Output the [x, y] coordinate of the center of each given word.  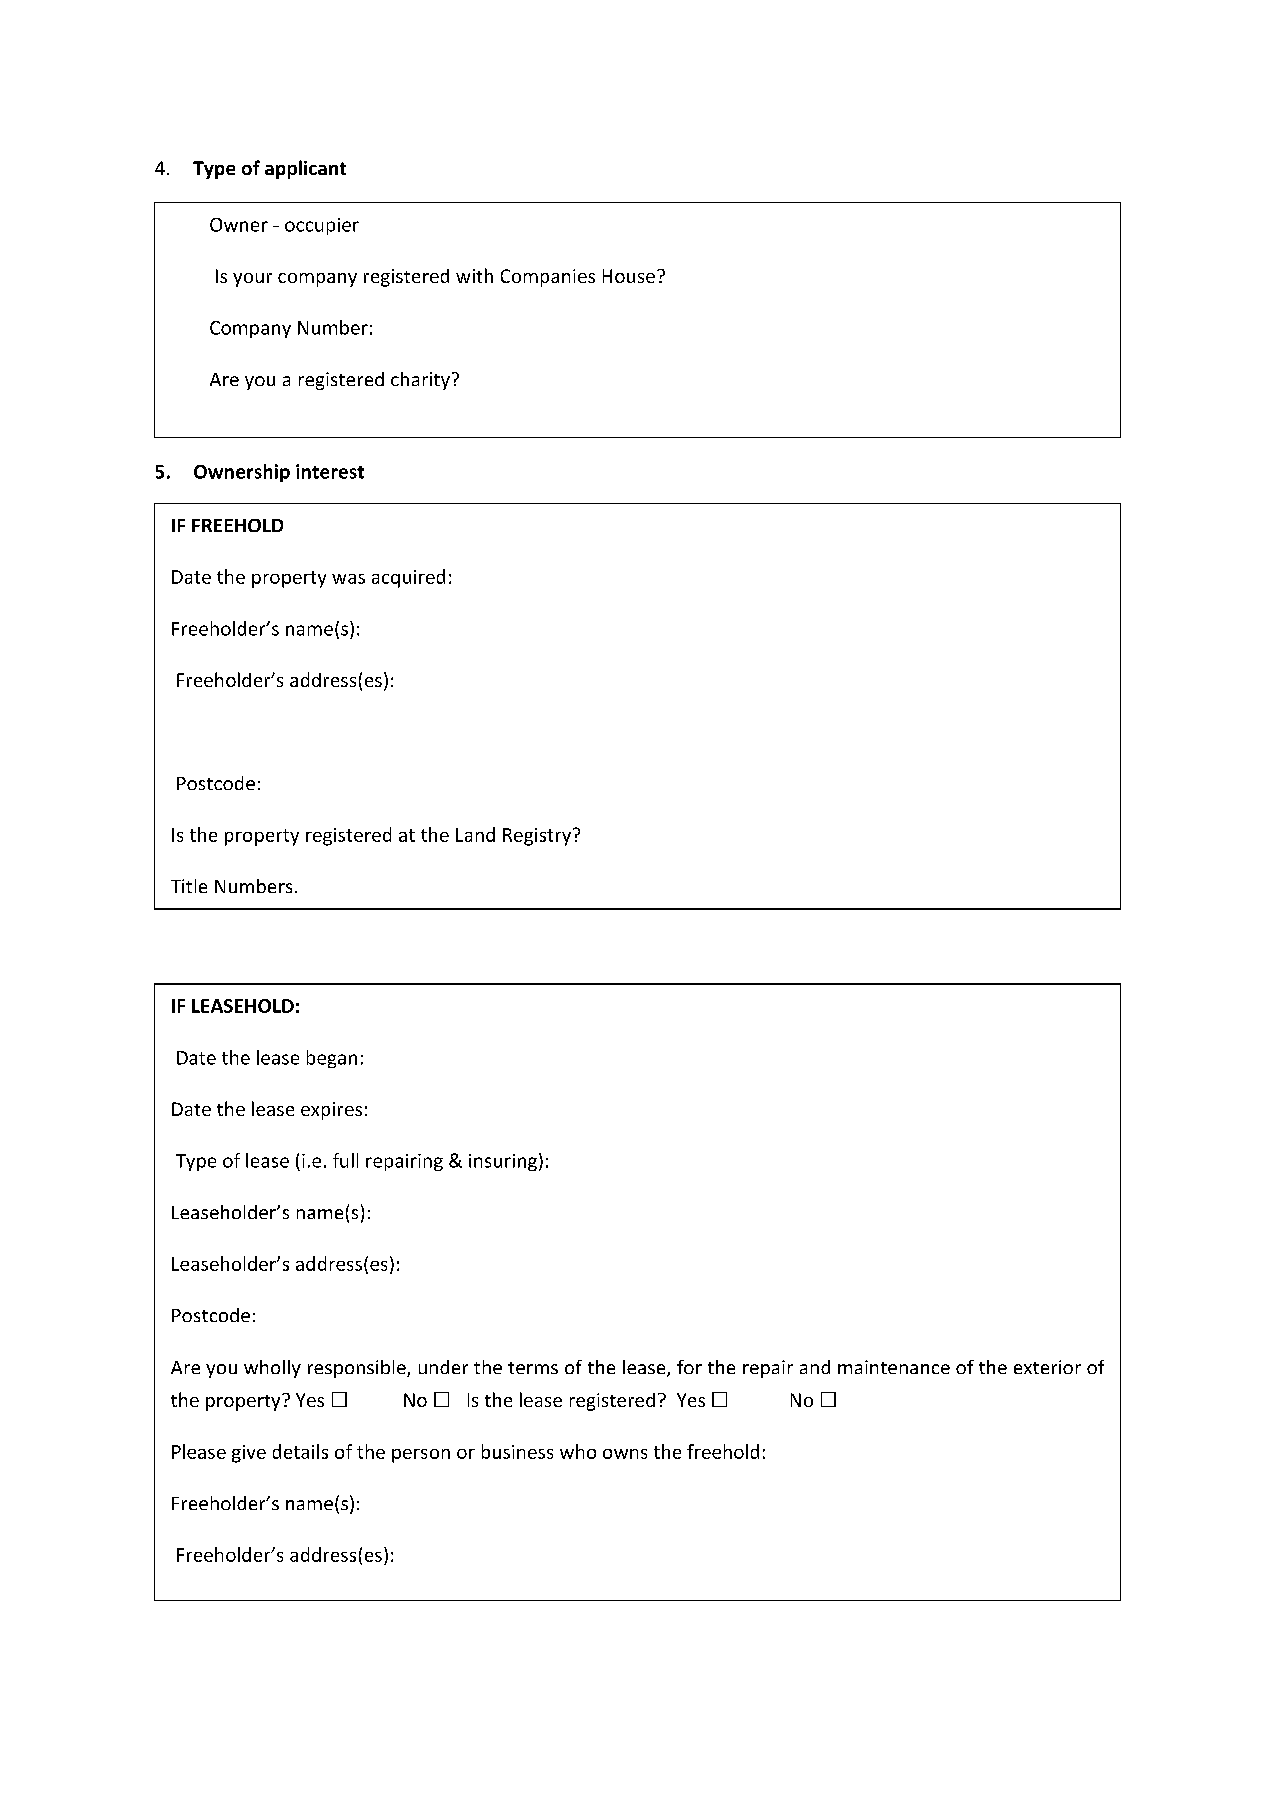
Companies [548, 278]
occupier [322, 226]
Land [475, 834]
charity [420, 381]
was [348, 579]
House [629, 276]
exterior [1047, 1367]
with [474, 275]
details [300, 1451]
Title [189, 886]
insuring [503, 1162]
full [345, 1160]
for [689, 1367]
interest [330, 471]
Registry [538, 837]
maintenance [894, 1367]
